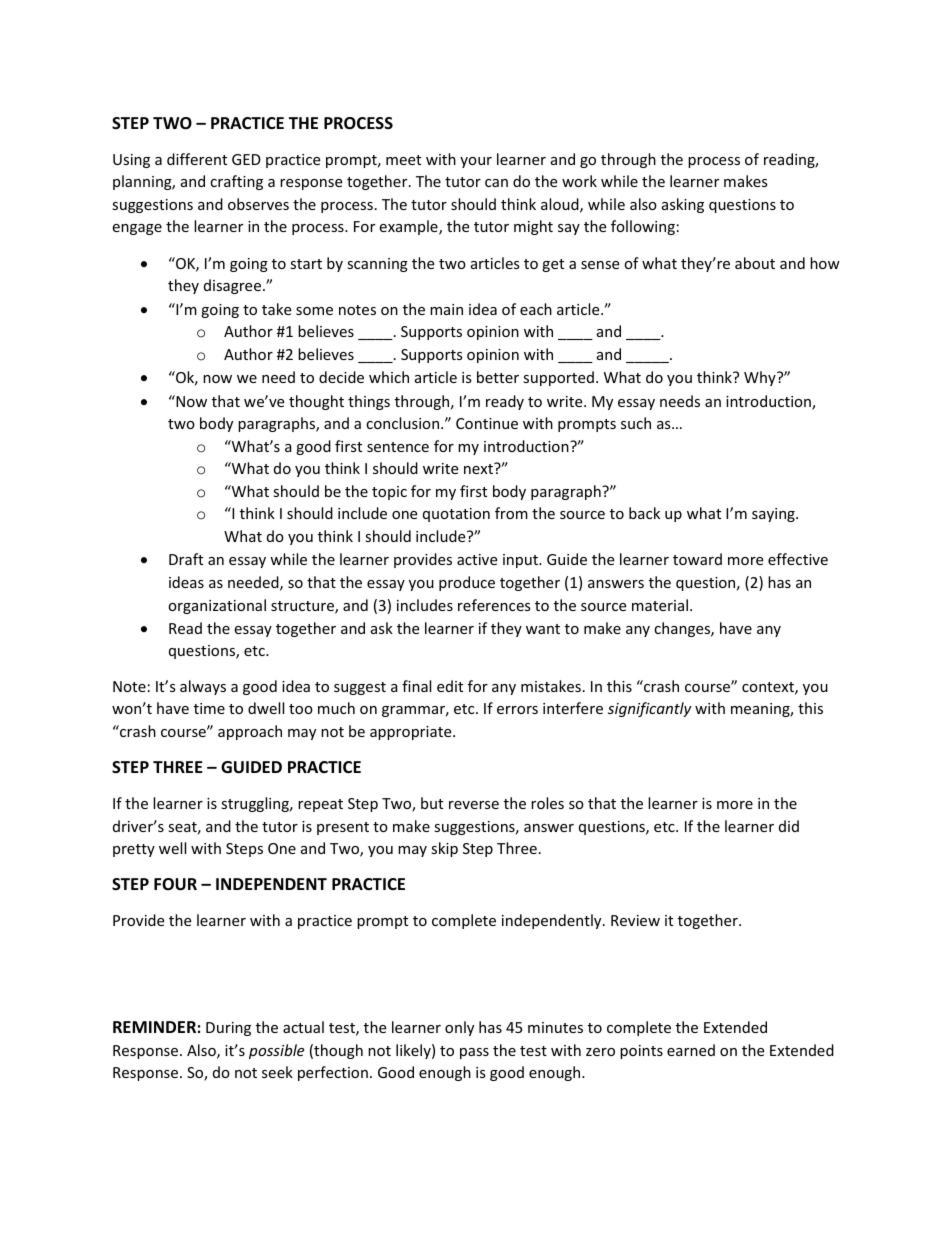 Image resolution: width=952 pixels, height=1233 pixels. What do you see at coordinates (228, 1029) in the screenshot?
I see `During` at bounding box center [228, 1029].
